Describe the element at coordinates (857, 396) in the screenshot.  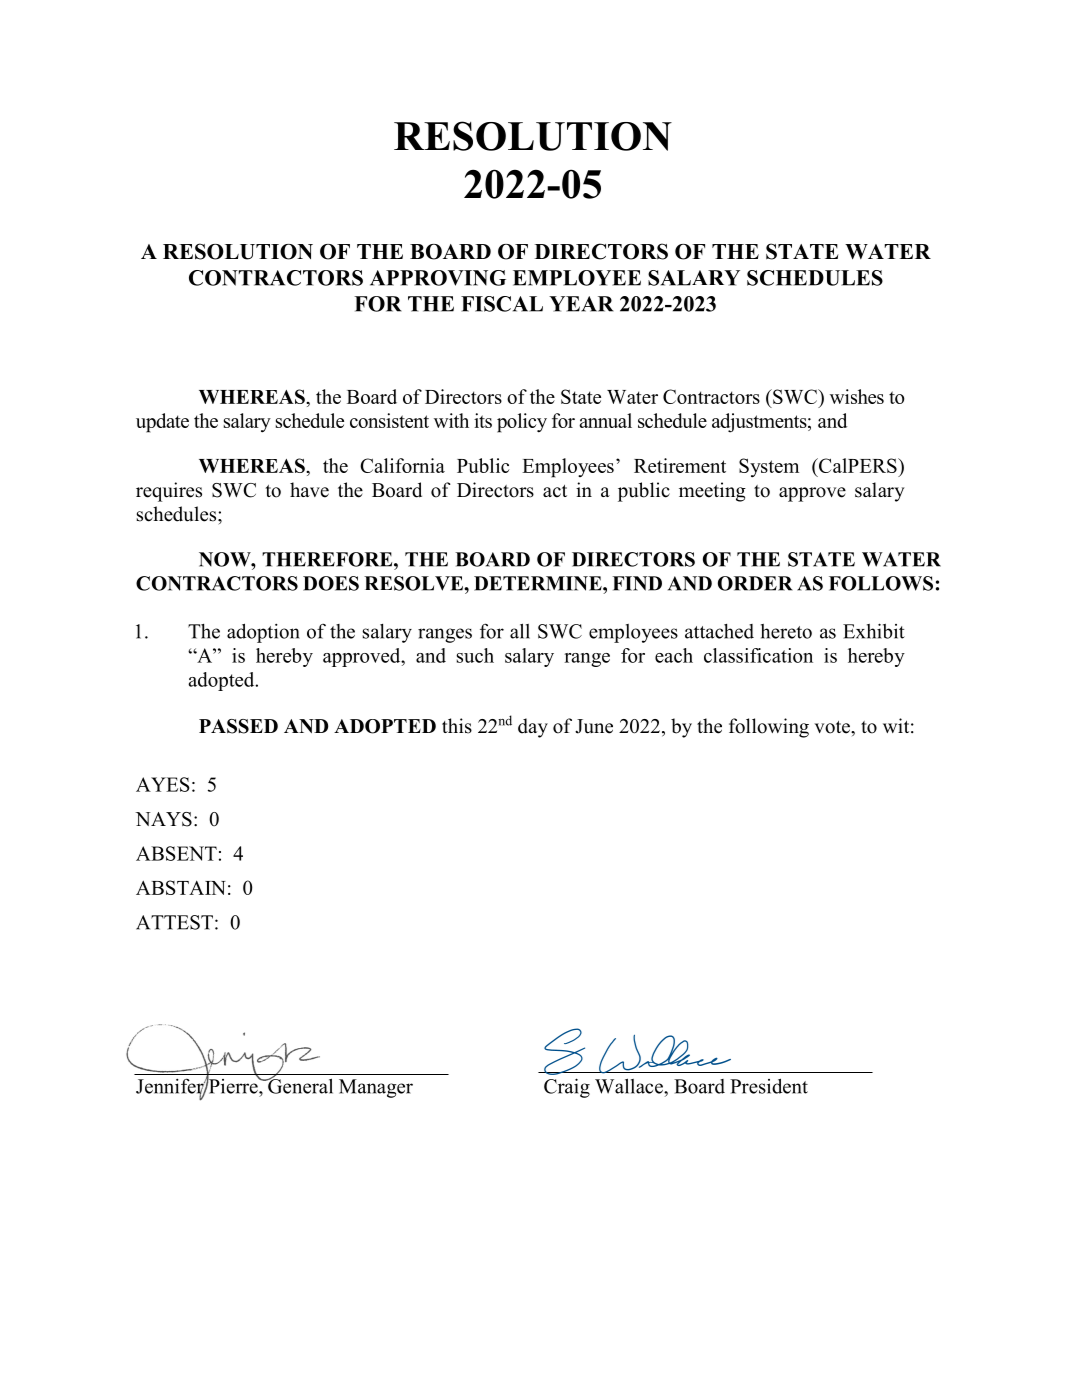
I see `wishes` at that location.
